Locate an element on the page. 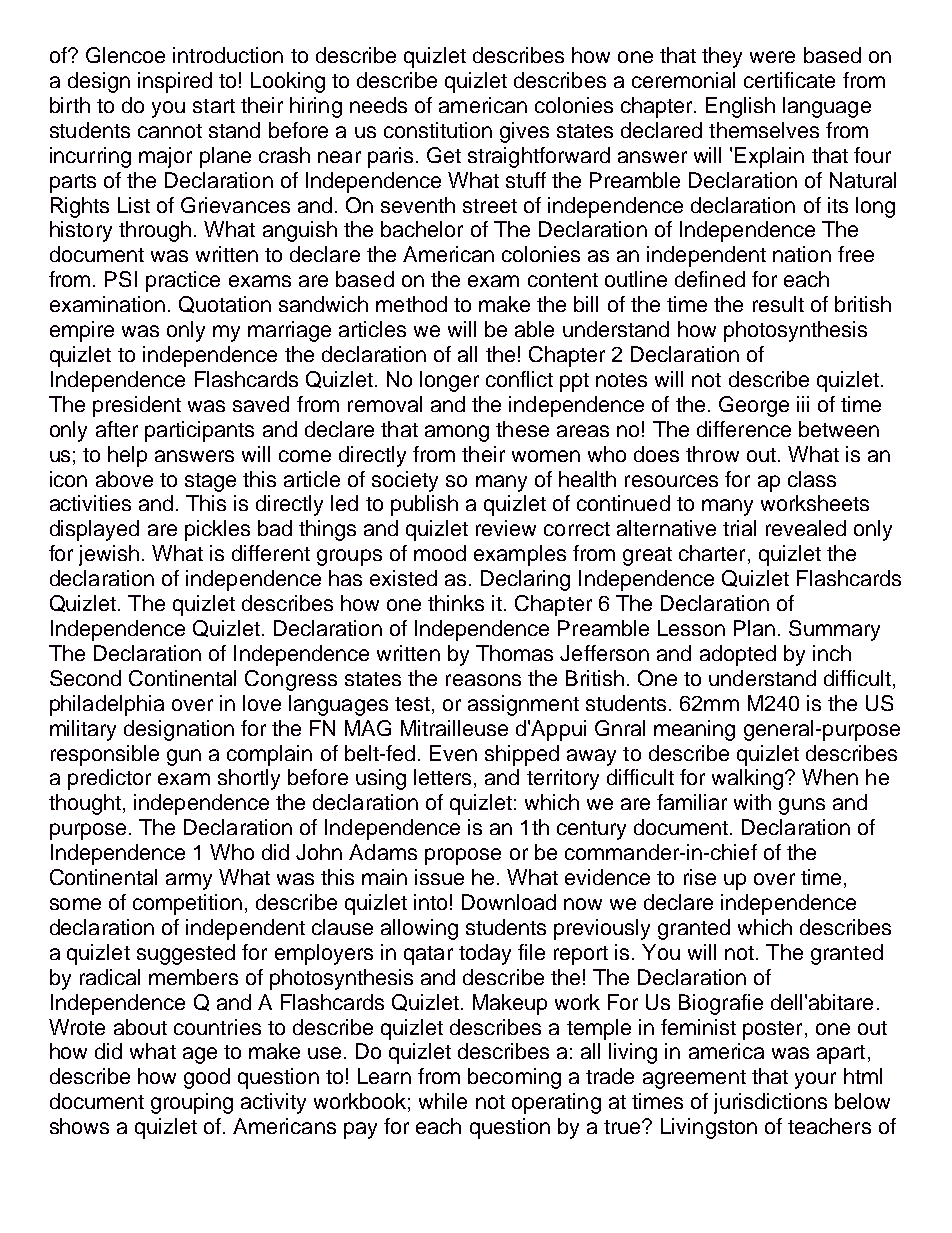 The image size is (952, 1233). grouping is located at coordinates (192, 1103).
